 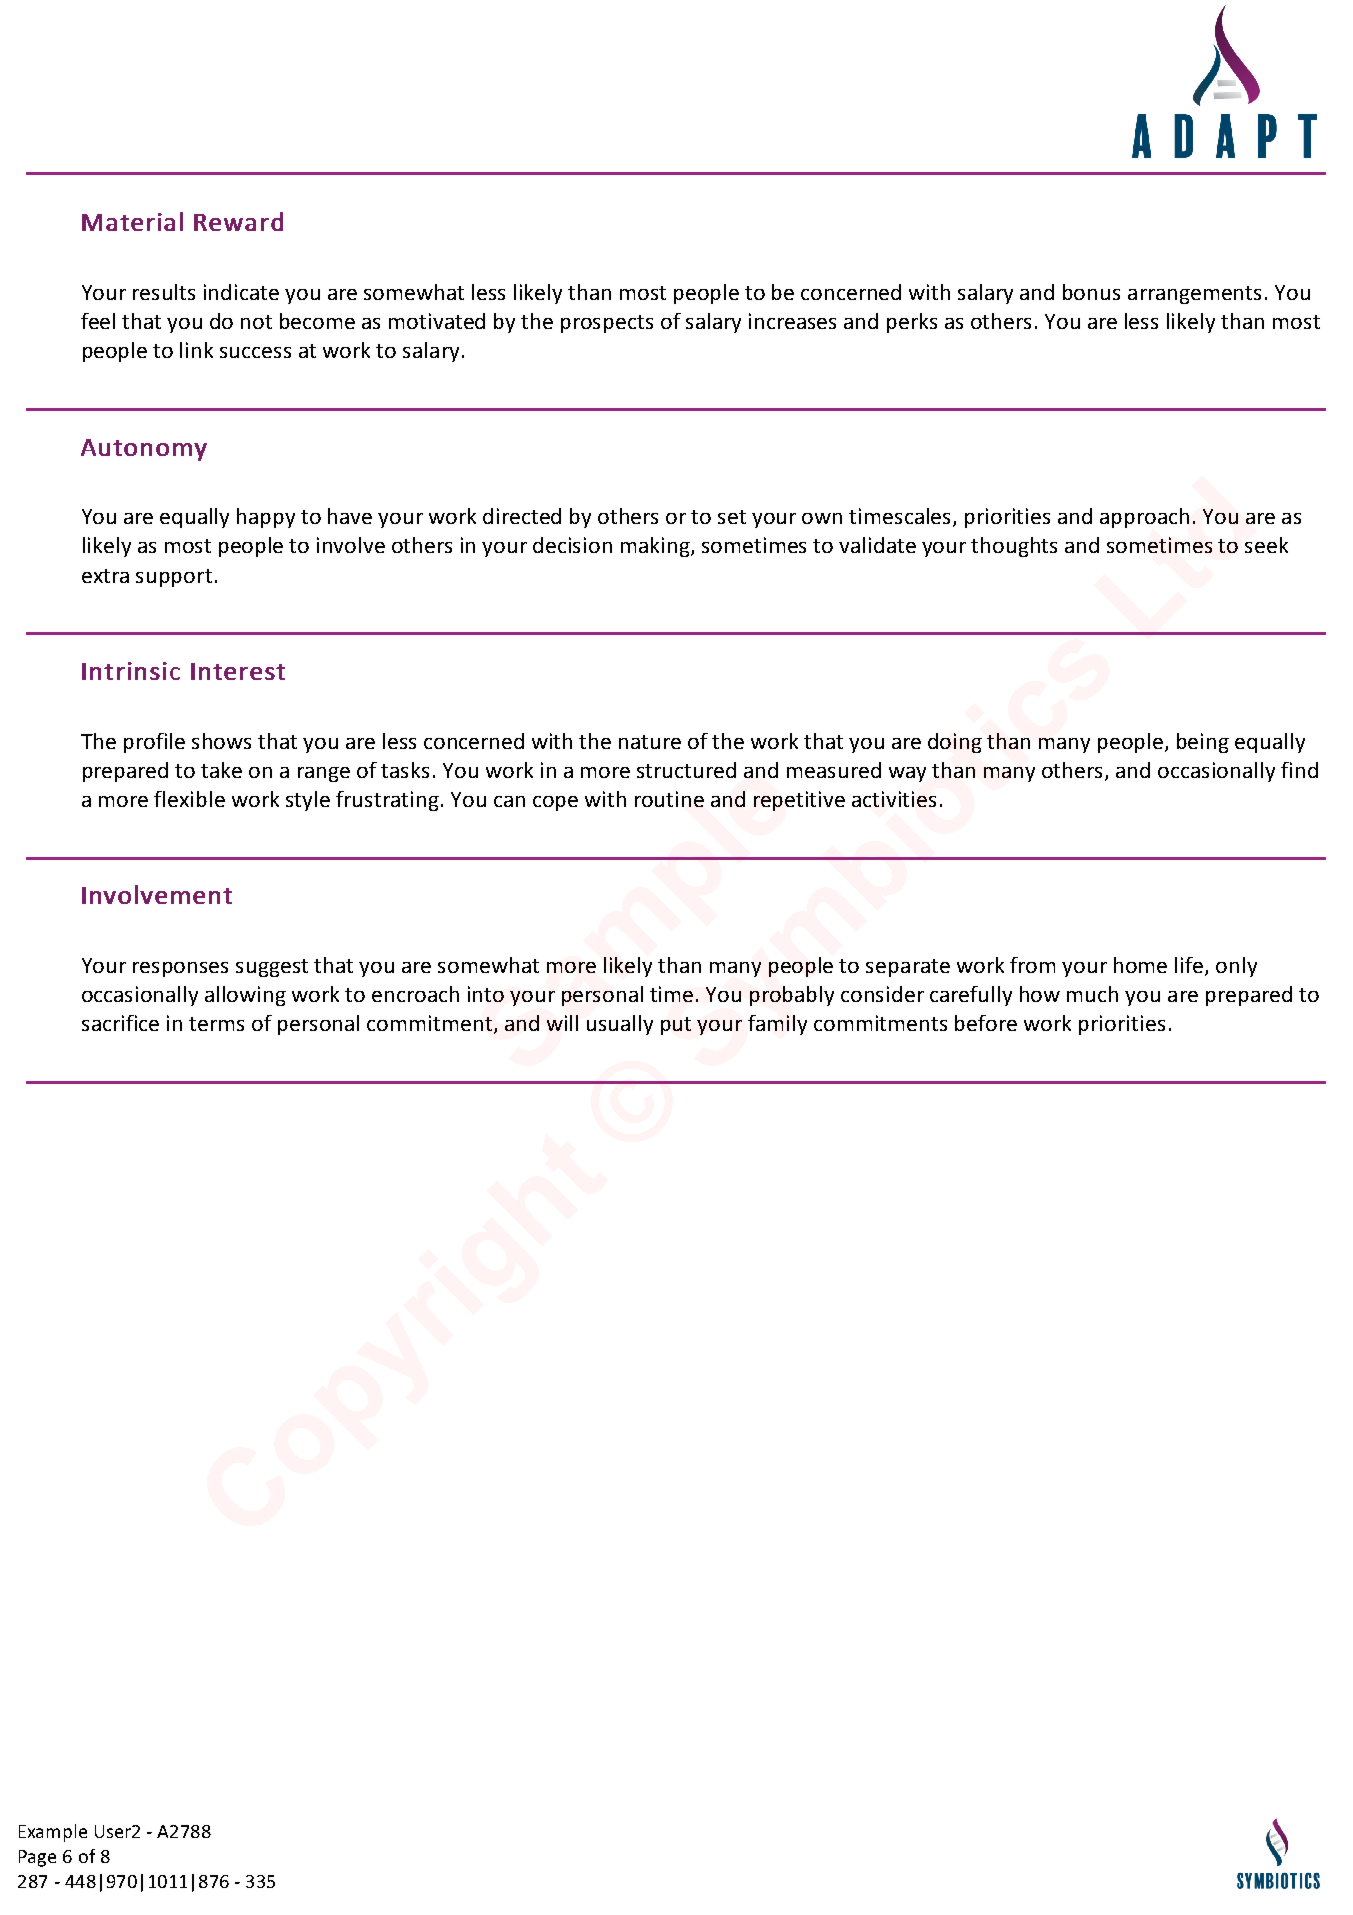 I want to click on much, so click(x=1092, y=994).
